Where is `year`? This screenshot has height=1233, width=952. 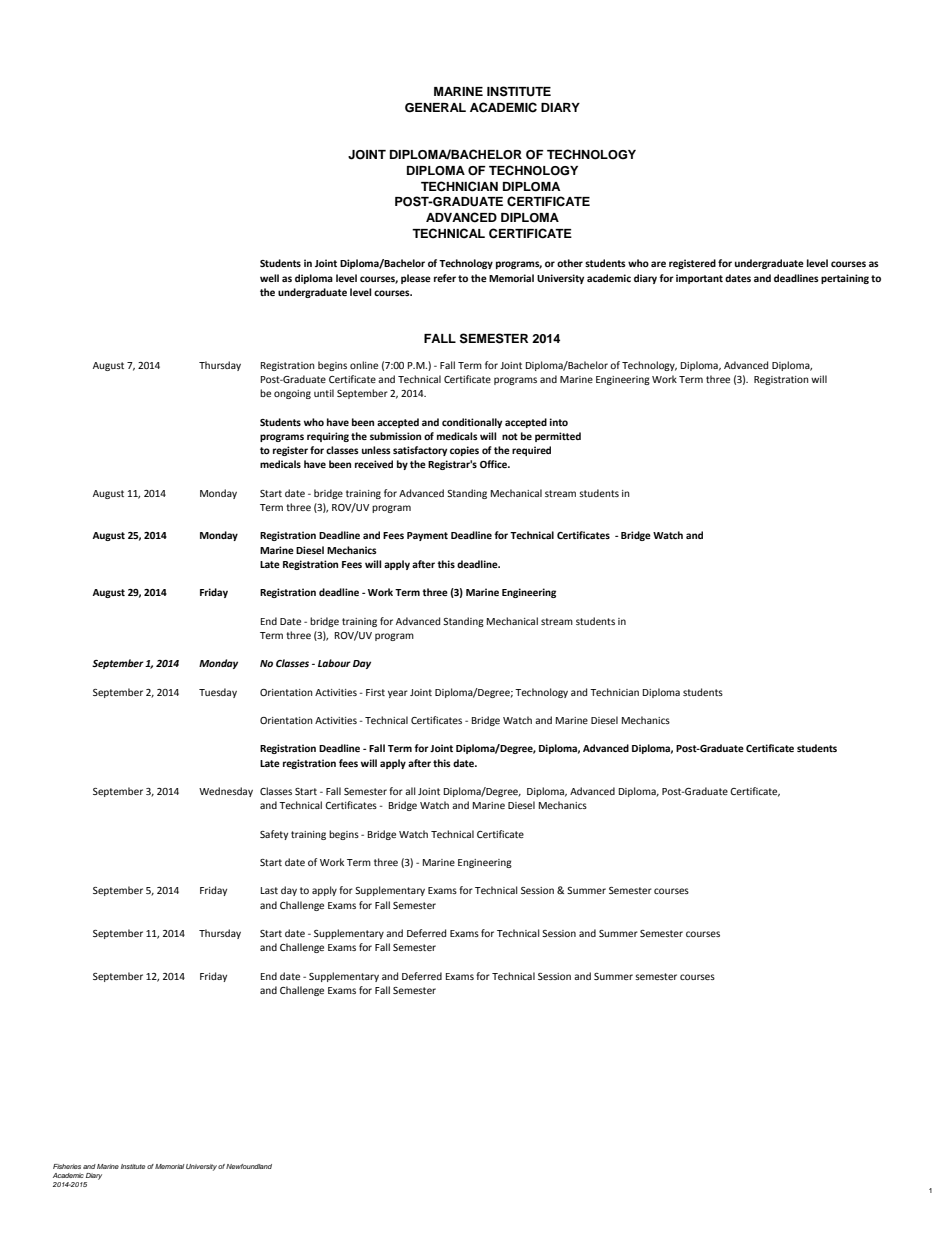
year is located at coordinates (398, 694).
